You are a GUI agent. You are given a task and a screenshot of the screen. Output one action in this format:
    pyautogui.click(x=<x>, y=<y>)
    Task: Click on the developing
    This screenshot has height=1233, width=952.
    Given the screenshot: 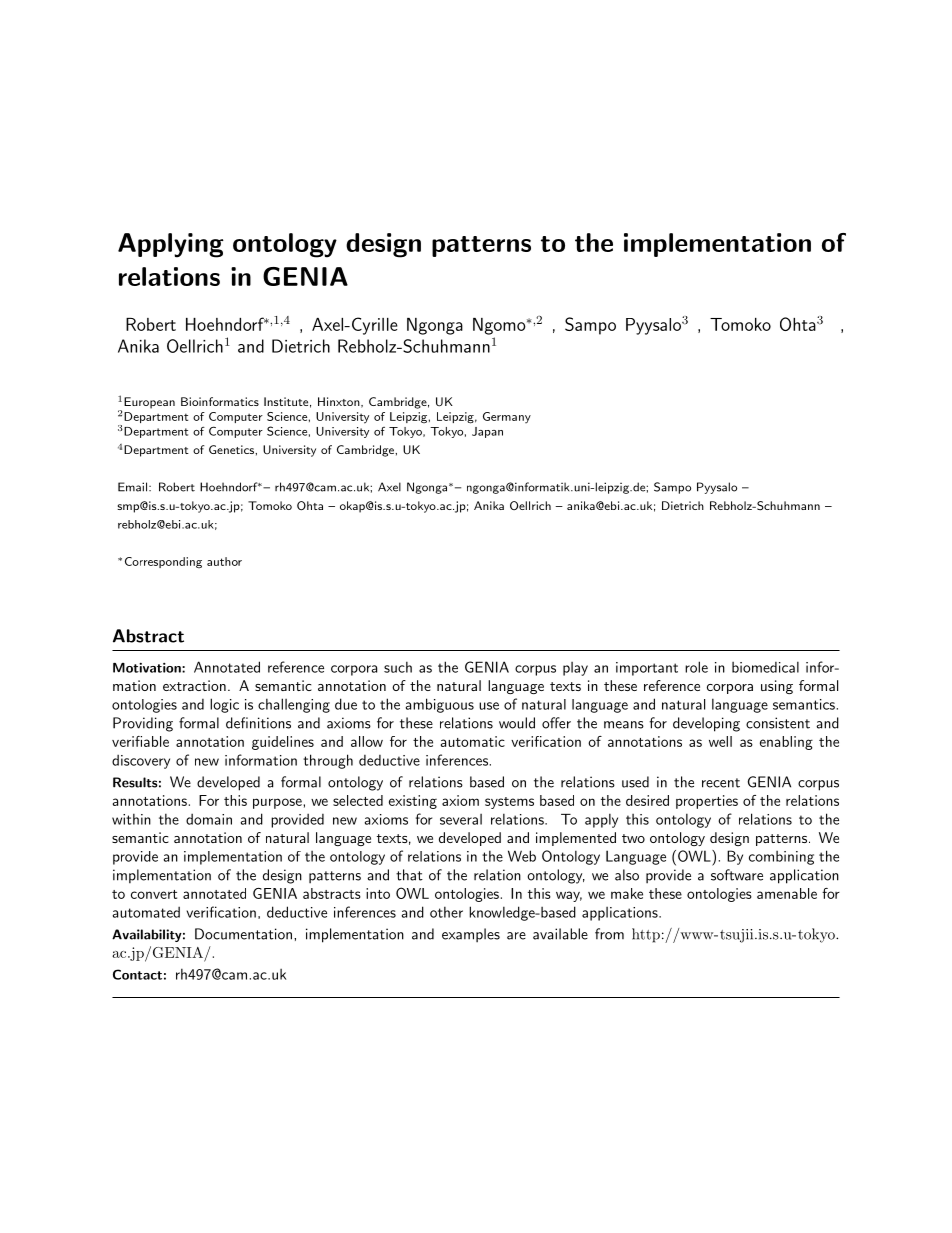 What is the action you would take?
    pyautogui.click(x=706, y=724)
